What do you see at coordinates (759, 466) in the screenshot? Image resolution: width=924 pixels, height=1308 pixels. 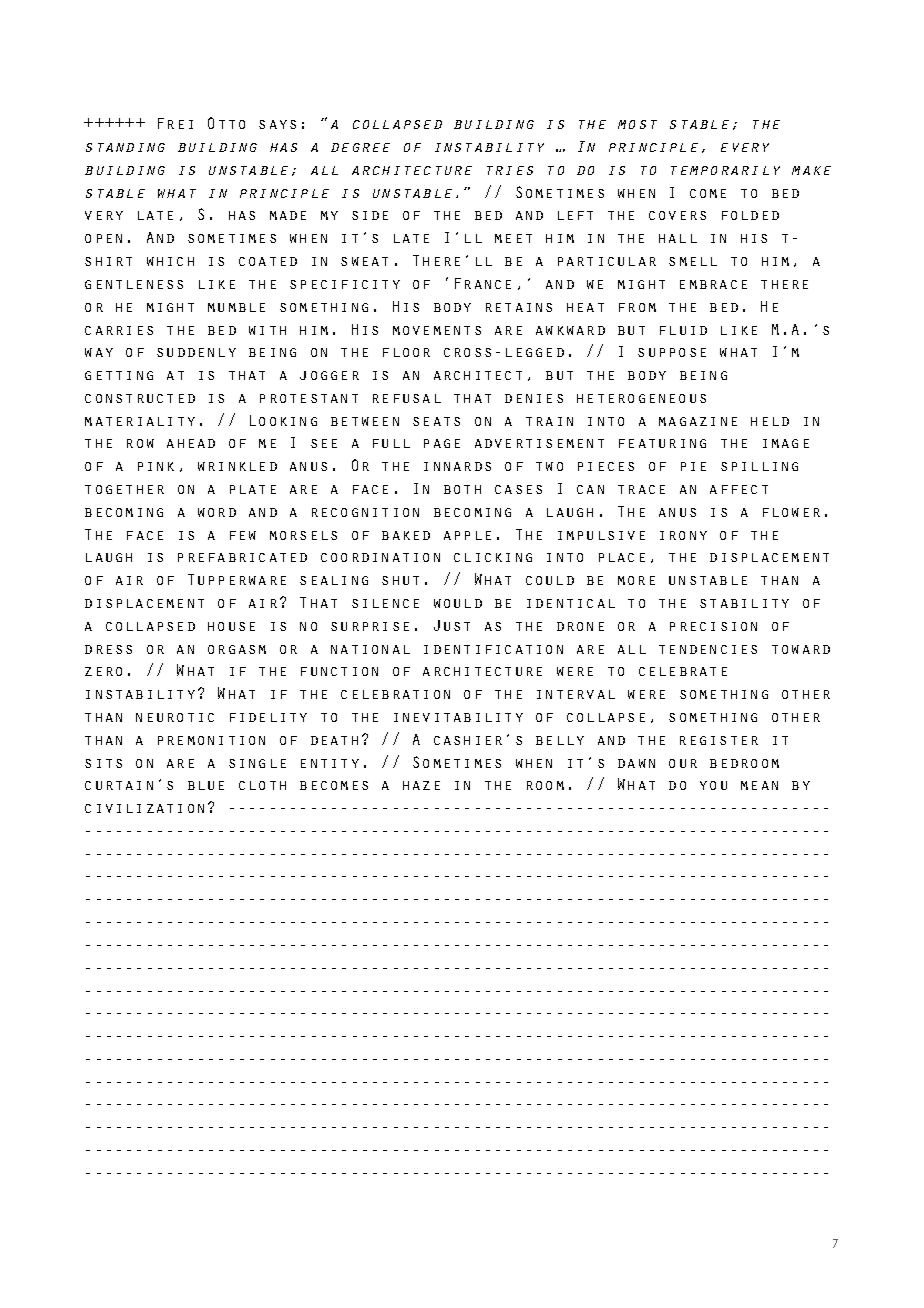 I see `spilling` at bounding box center [759, 466].
